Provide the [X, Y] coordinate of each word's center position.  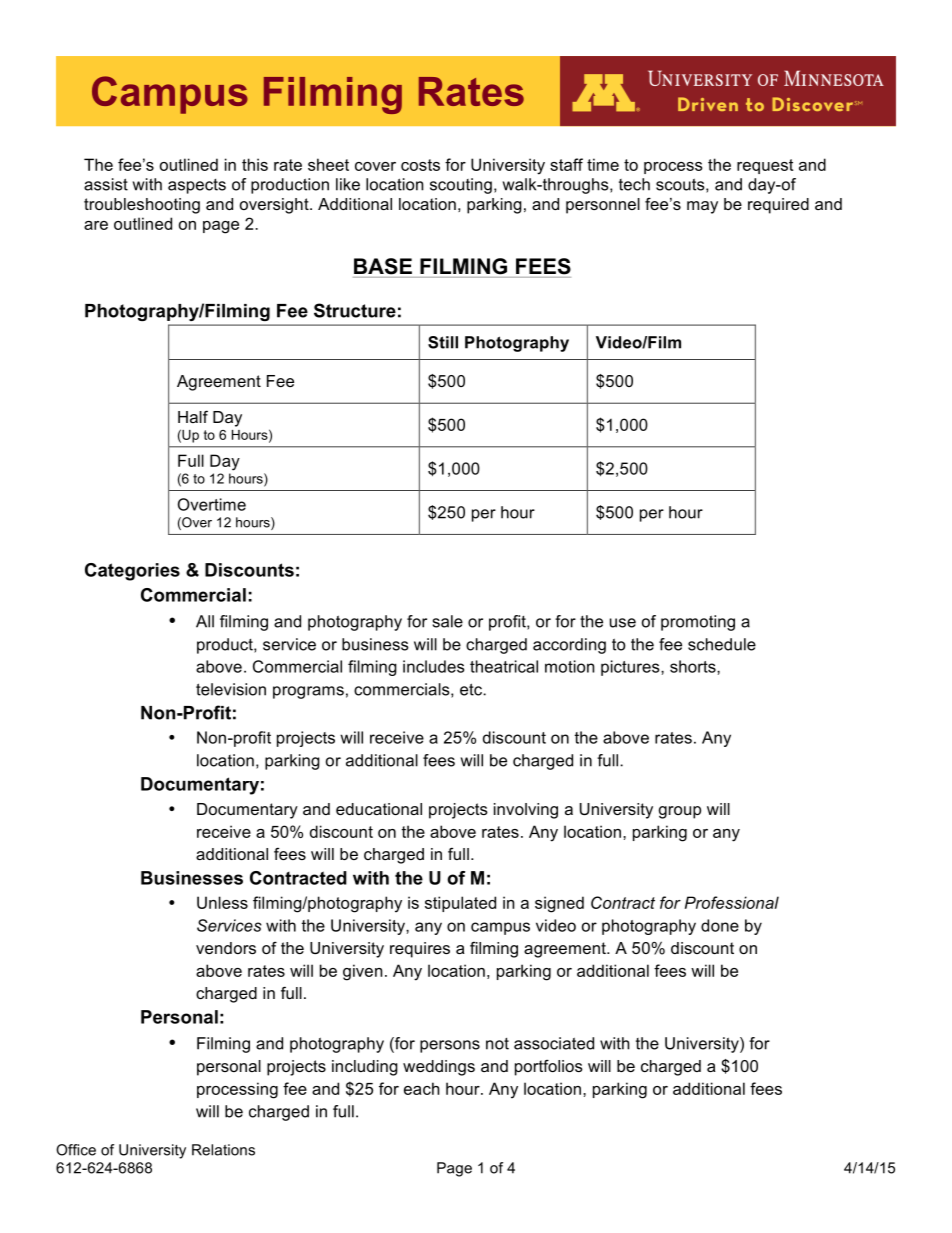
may [702, 207]
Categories [132, 572]
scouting [461, 186]
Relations [223, 1150]
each [422, 1088]
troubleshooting [142, 206]
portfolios [549, 1067]
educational [379, 809]
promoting [698, 623]
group [680, 812]
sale [447, 621]
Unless [222, 902]
